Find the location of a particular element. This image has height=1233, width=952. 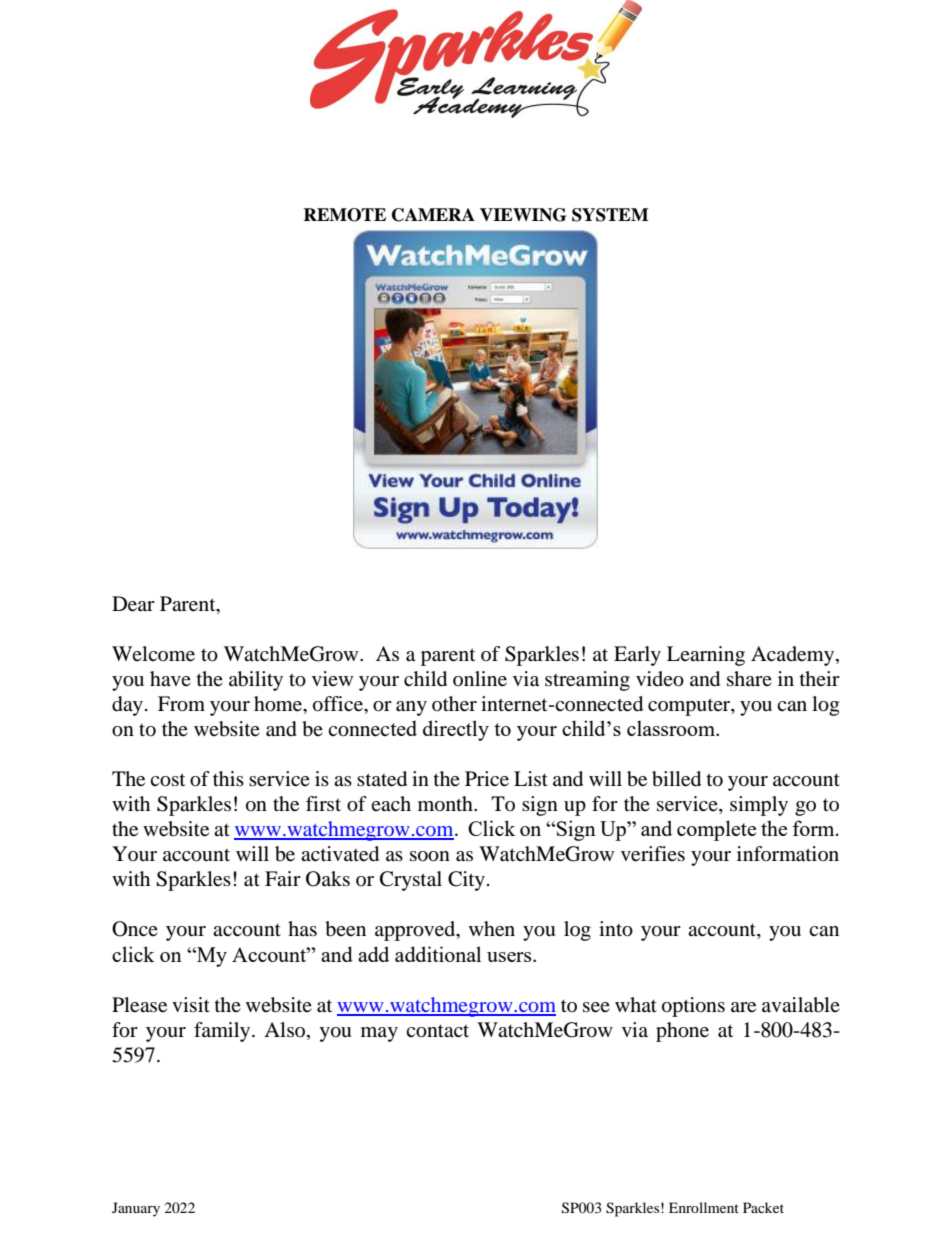

From is located at coordinates (181, 704).
